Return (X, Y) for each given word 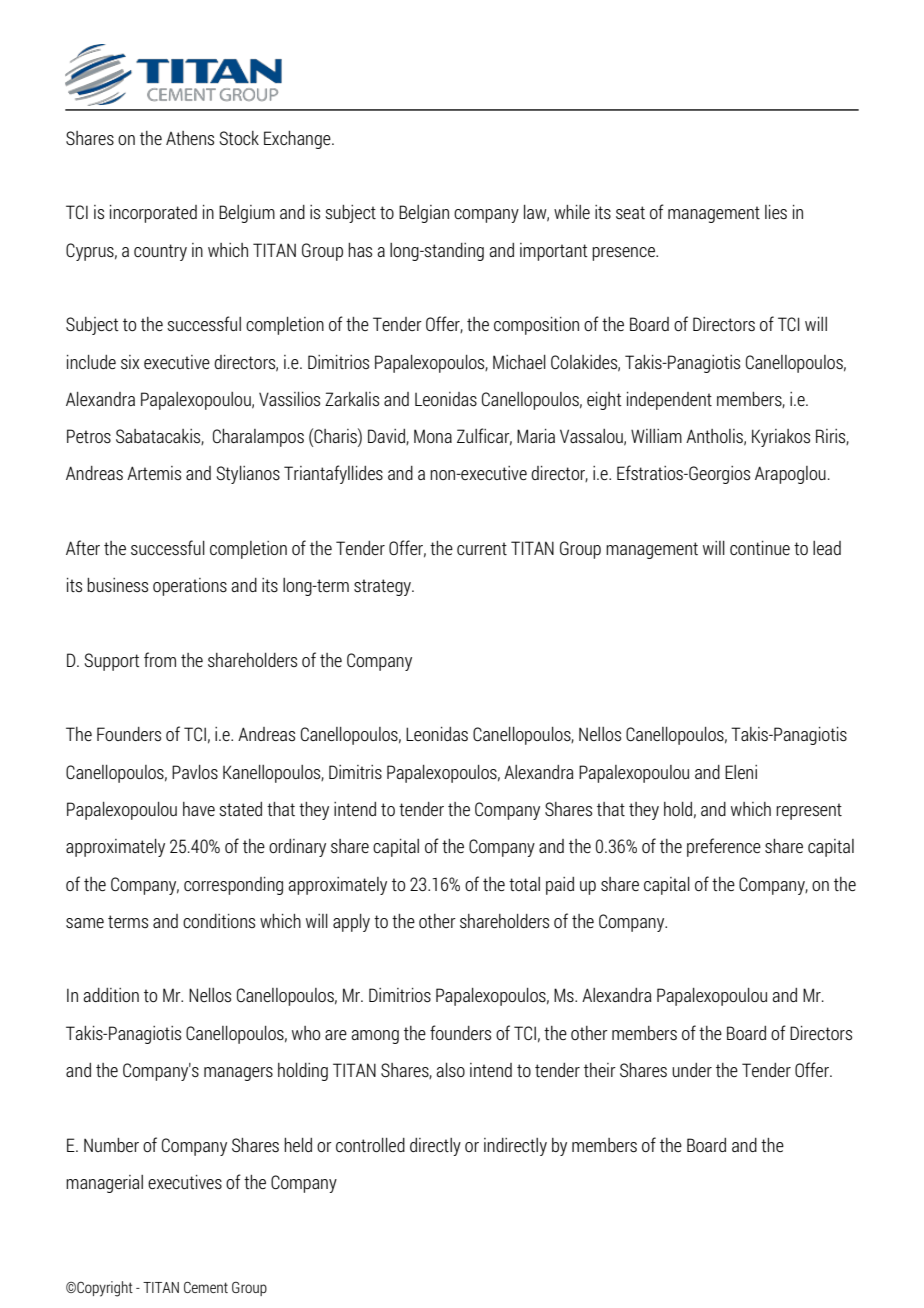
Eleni (741, 772)
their (600, 1070)
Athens (190, 138)
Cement (206, 1287)
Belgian (424, 214)
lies (776, 212)
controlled (370, 1145)
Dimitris (355, 772)
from (160, 659)
